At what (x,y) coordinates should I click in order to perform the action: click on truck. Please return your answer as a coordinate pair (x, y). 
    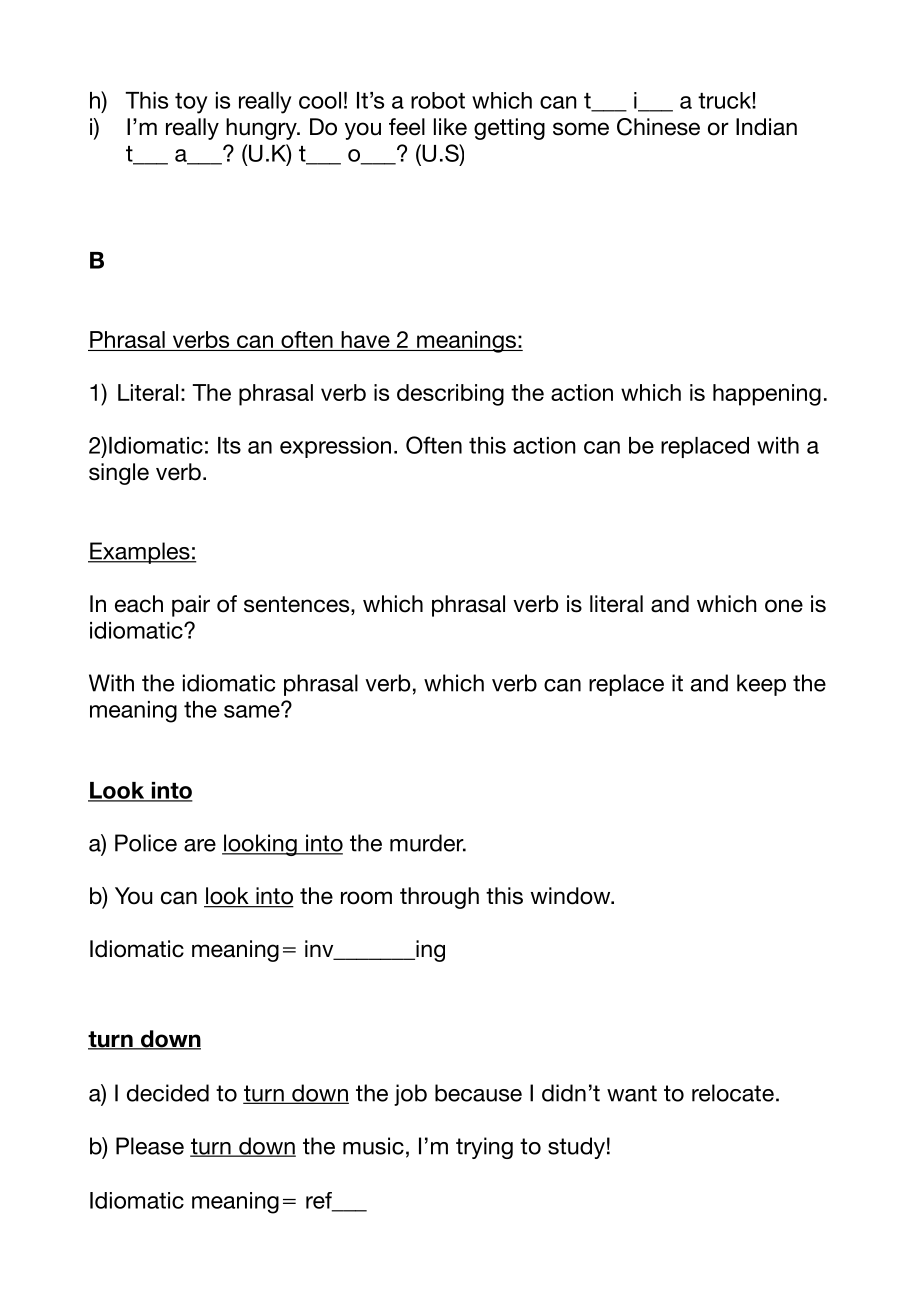
    Looking at the image, I should click on (725, 100).
